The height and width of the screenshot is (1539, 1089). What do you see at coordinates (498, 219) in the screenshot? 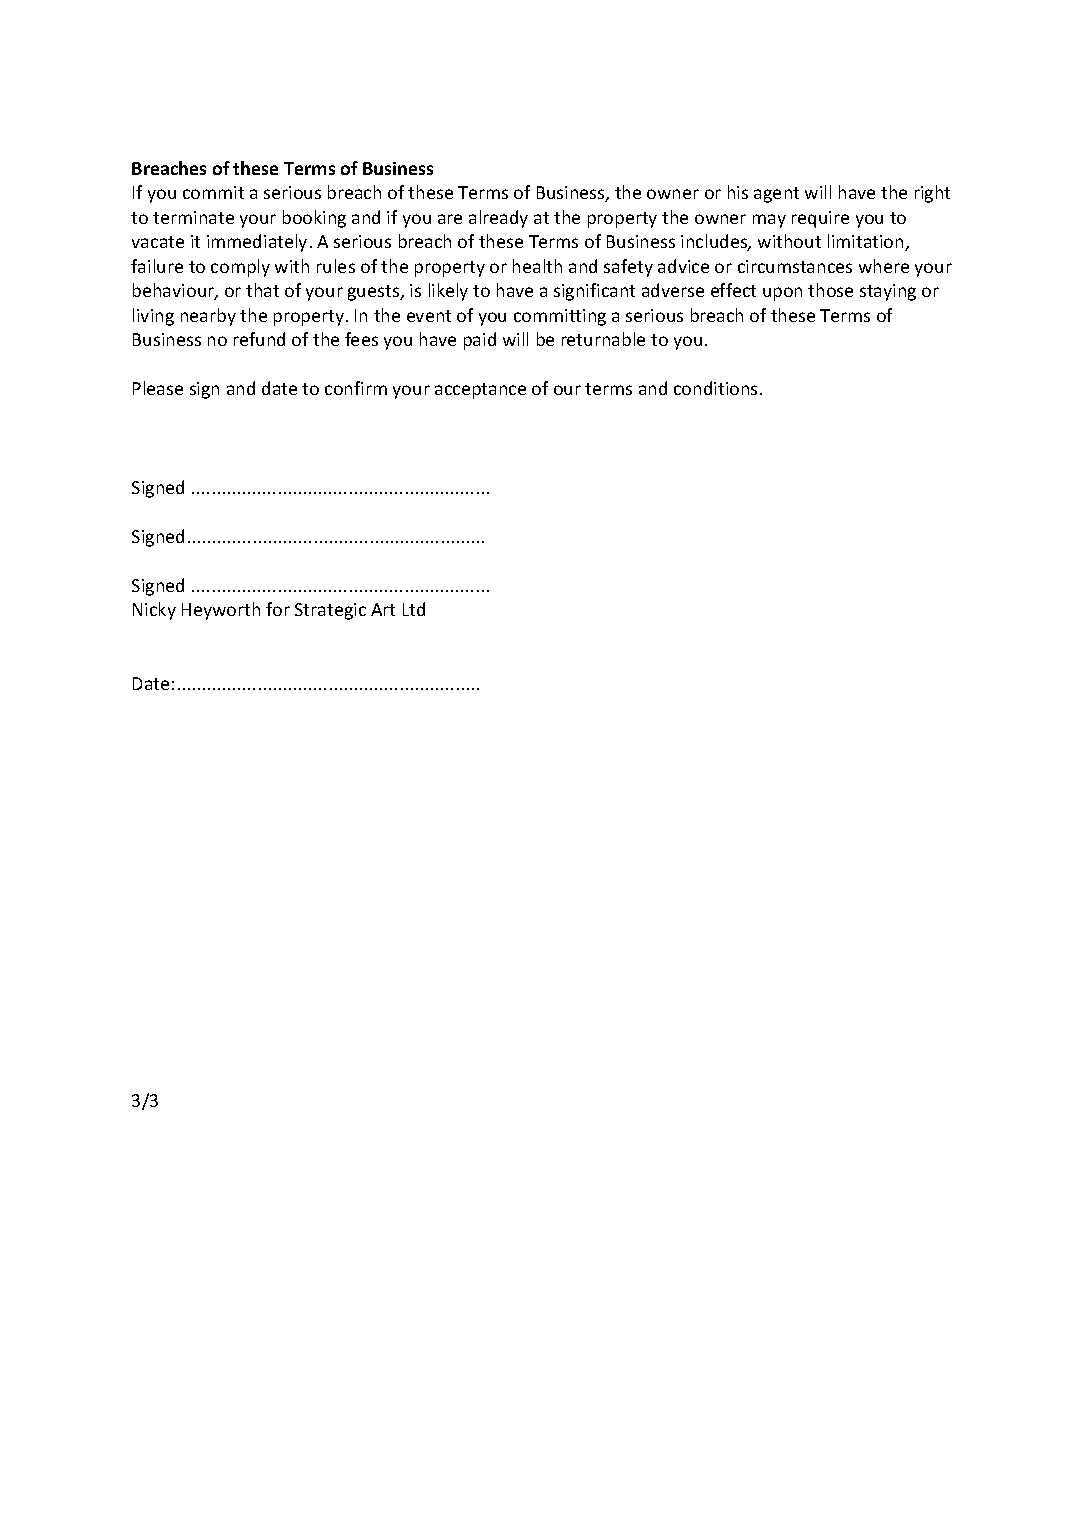
I see `already` at bounding box center [498, 219].
